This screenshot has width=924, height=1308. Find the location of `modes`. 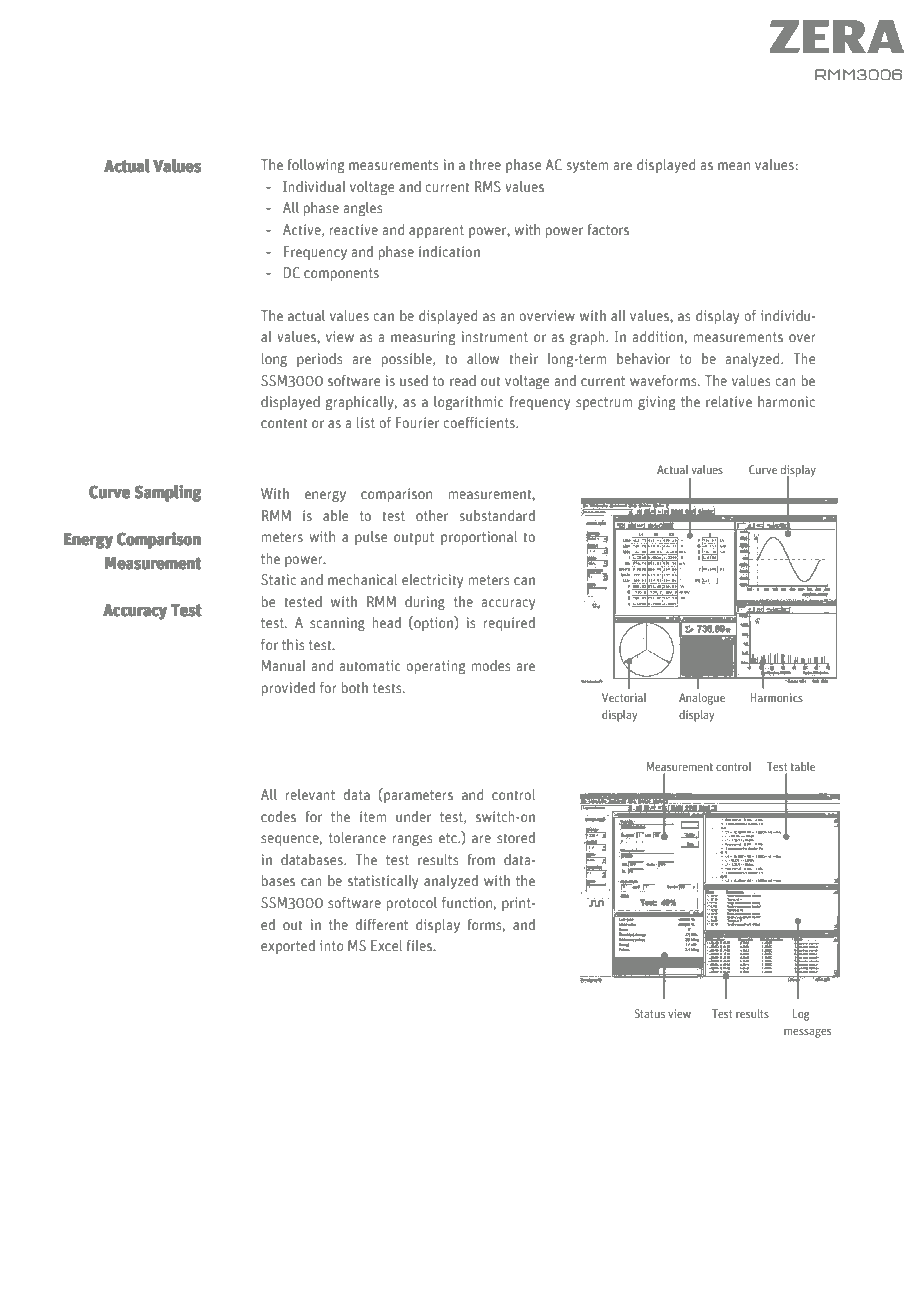

modes is located at coordinates (491, 665).
